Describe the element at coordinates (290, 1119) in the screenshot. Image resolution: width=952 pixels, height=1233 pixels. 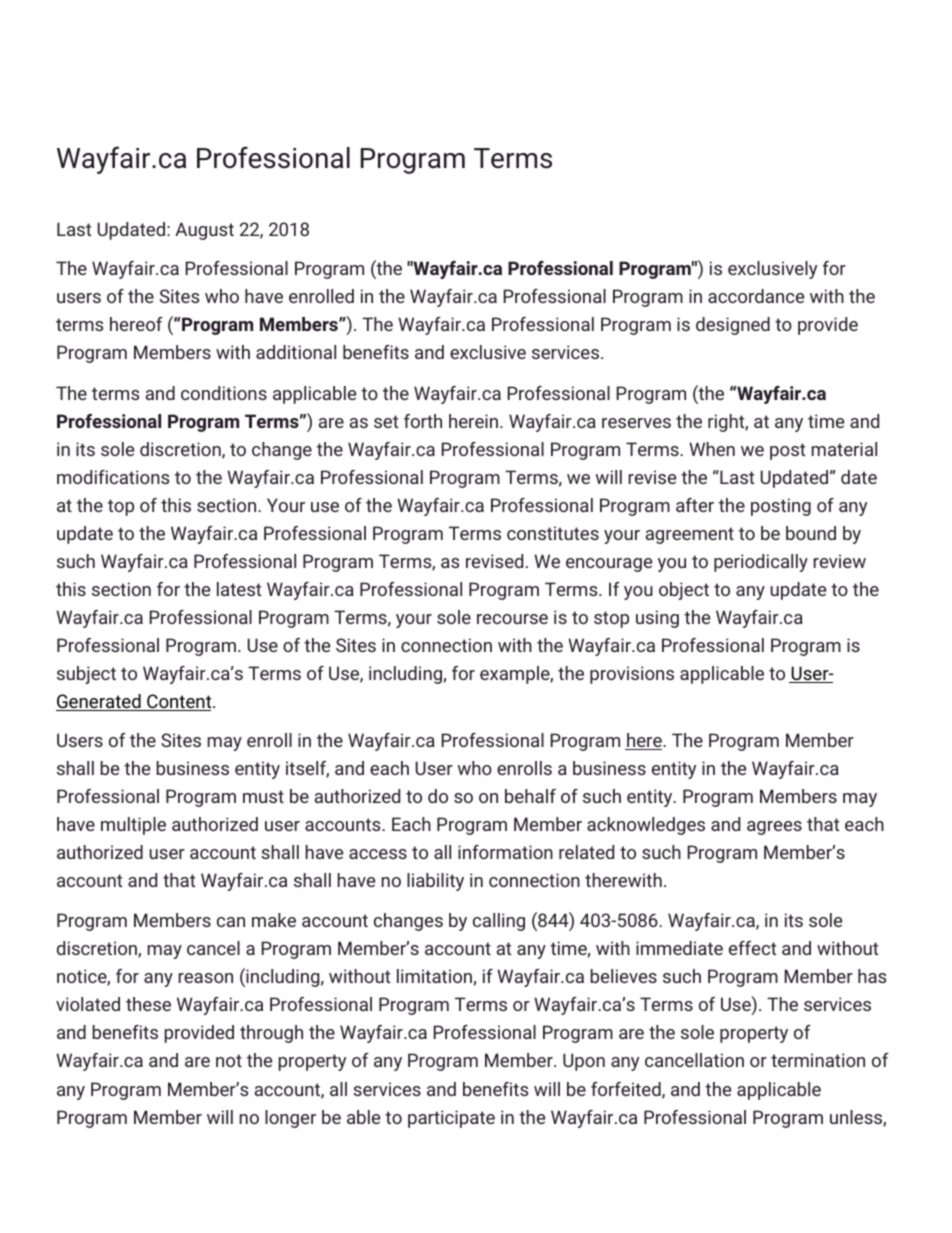
I see `longer` at that location.
